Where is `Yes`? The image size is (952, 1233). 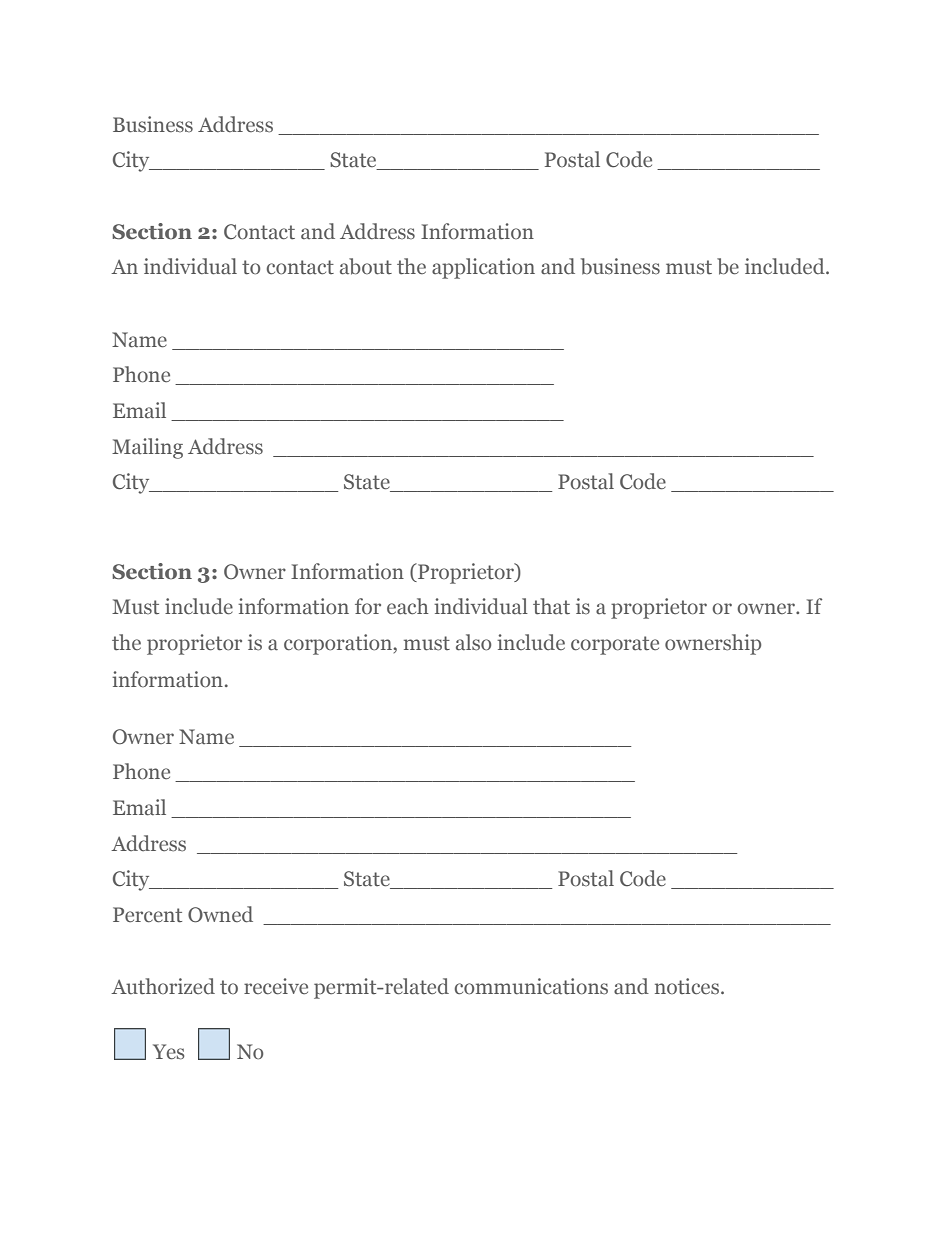 Yes is located at coordinates (168, 1052).
